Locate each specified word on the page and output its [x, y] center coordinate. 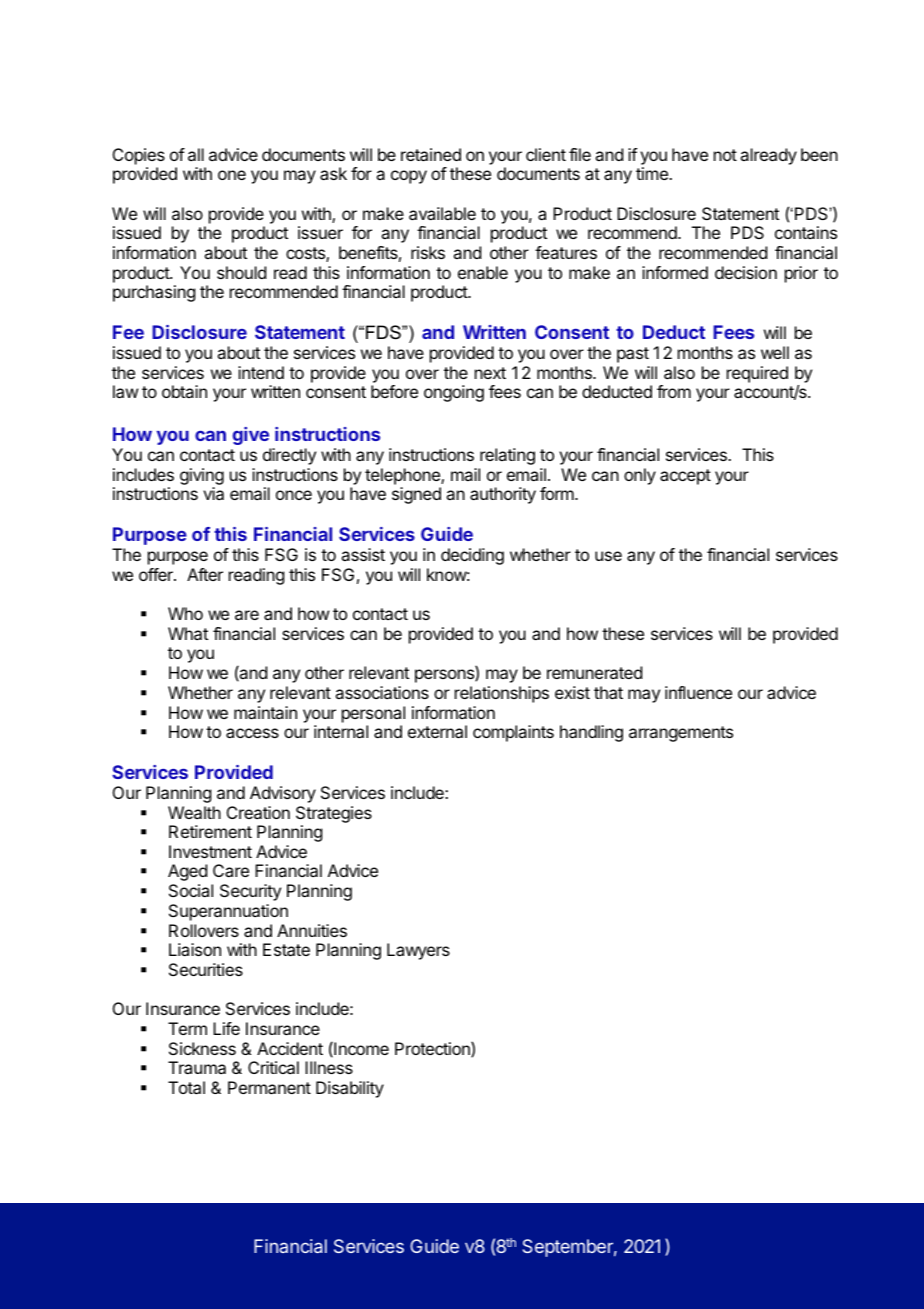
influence [698, 692]
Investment [210, 851]
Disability [350, 1089]
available [442, 213]
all [196, 154]
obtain [184, 391]
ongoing [454, 393]
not [725, 155]
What [188, 633]
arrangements [681, 734]
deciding [472, 556]
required [757, 374]
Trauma [197, 1067]
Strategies [334, 814]
